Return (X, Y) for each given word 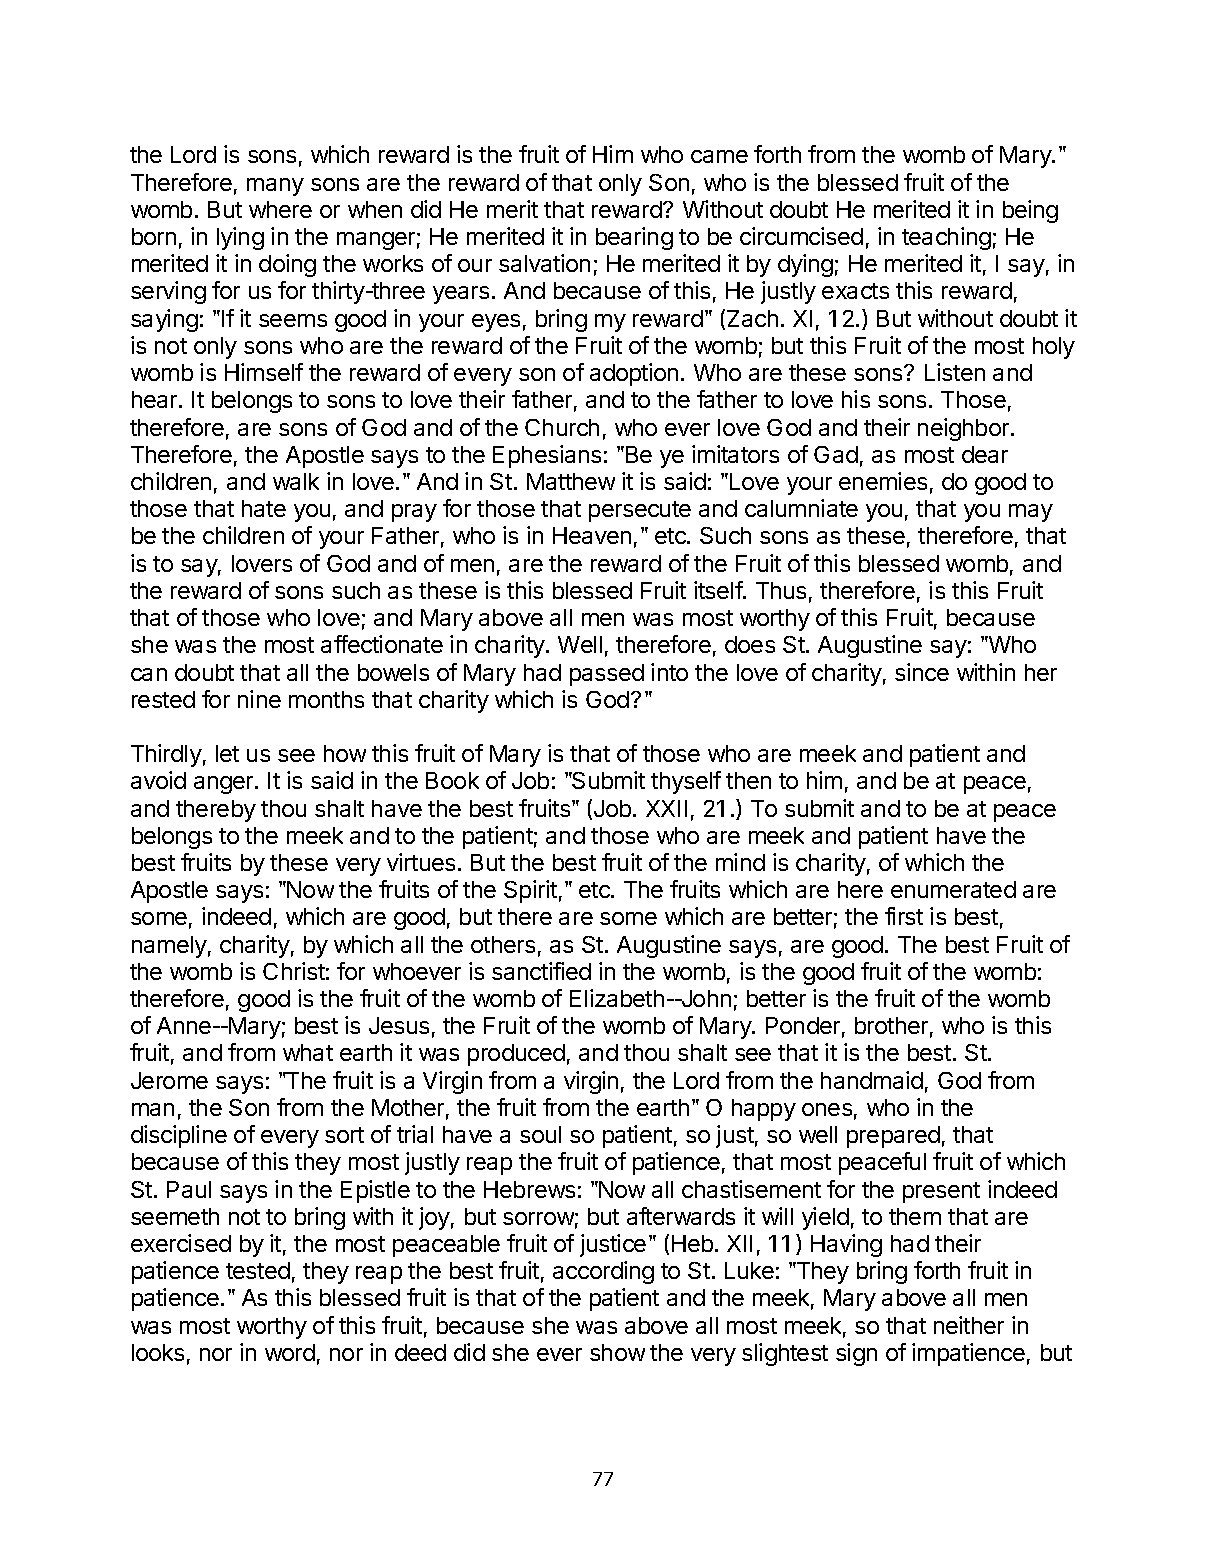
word (290, 1352)
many (275, 187)
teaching (946, 238)
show (617, 1352)
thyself (686, 782)
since (922, 672)
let (227, 753)
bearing (634, 238)
